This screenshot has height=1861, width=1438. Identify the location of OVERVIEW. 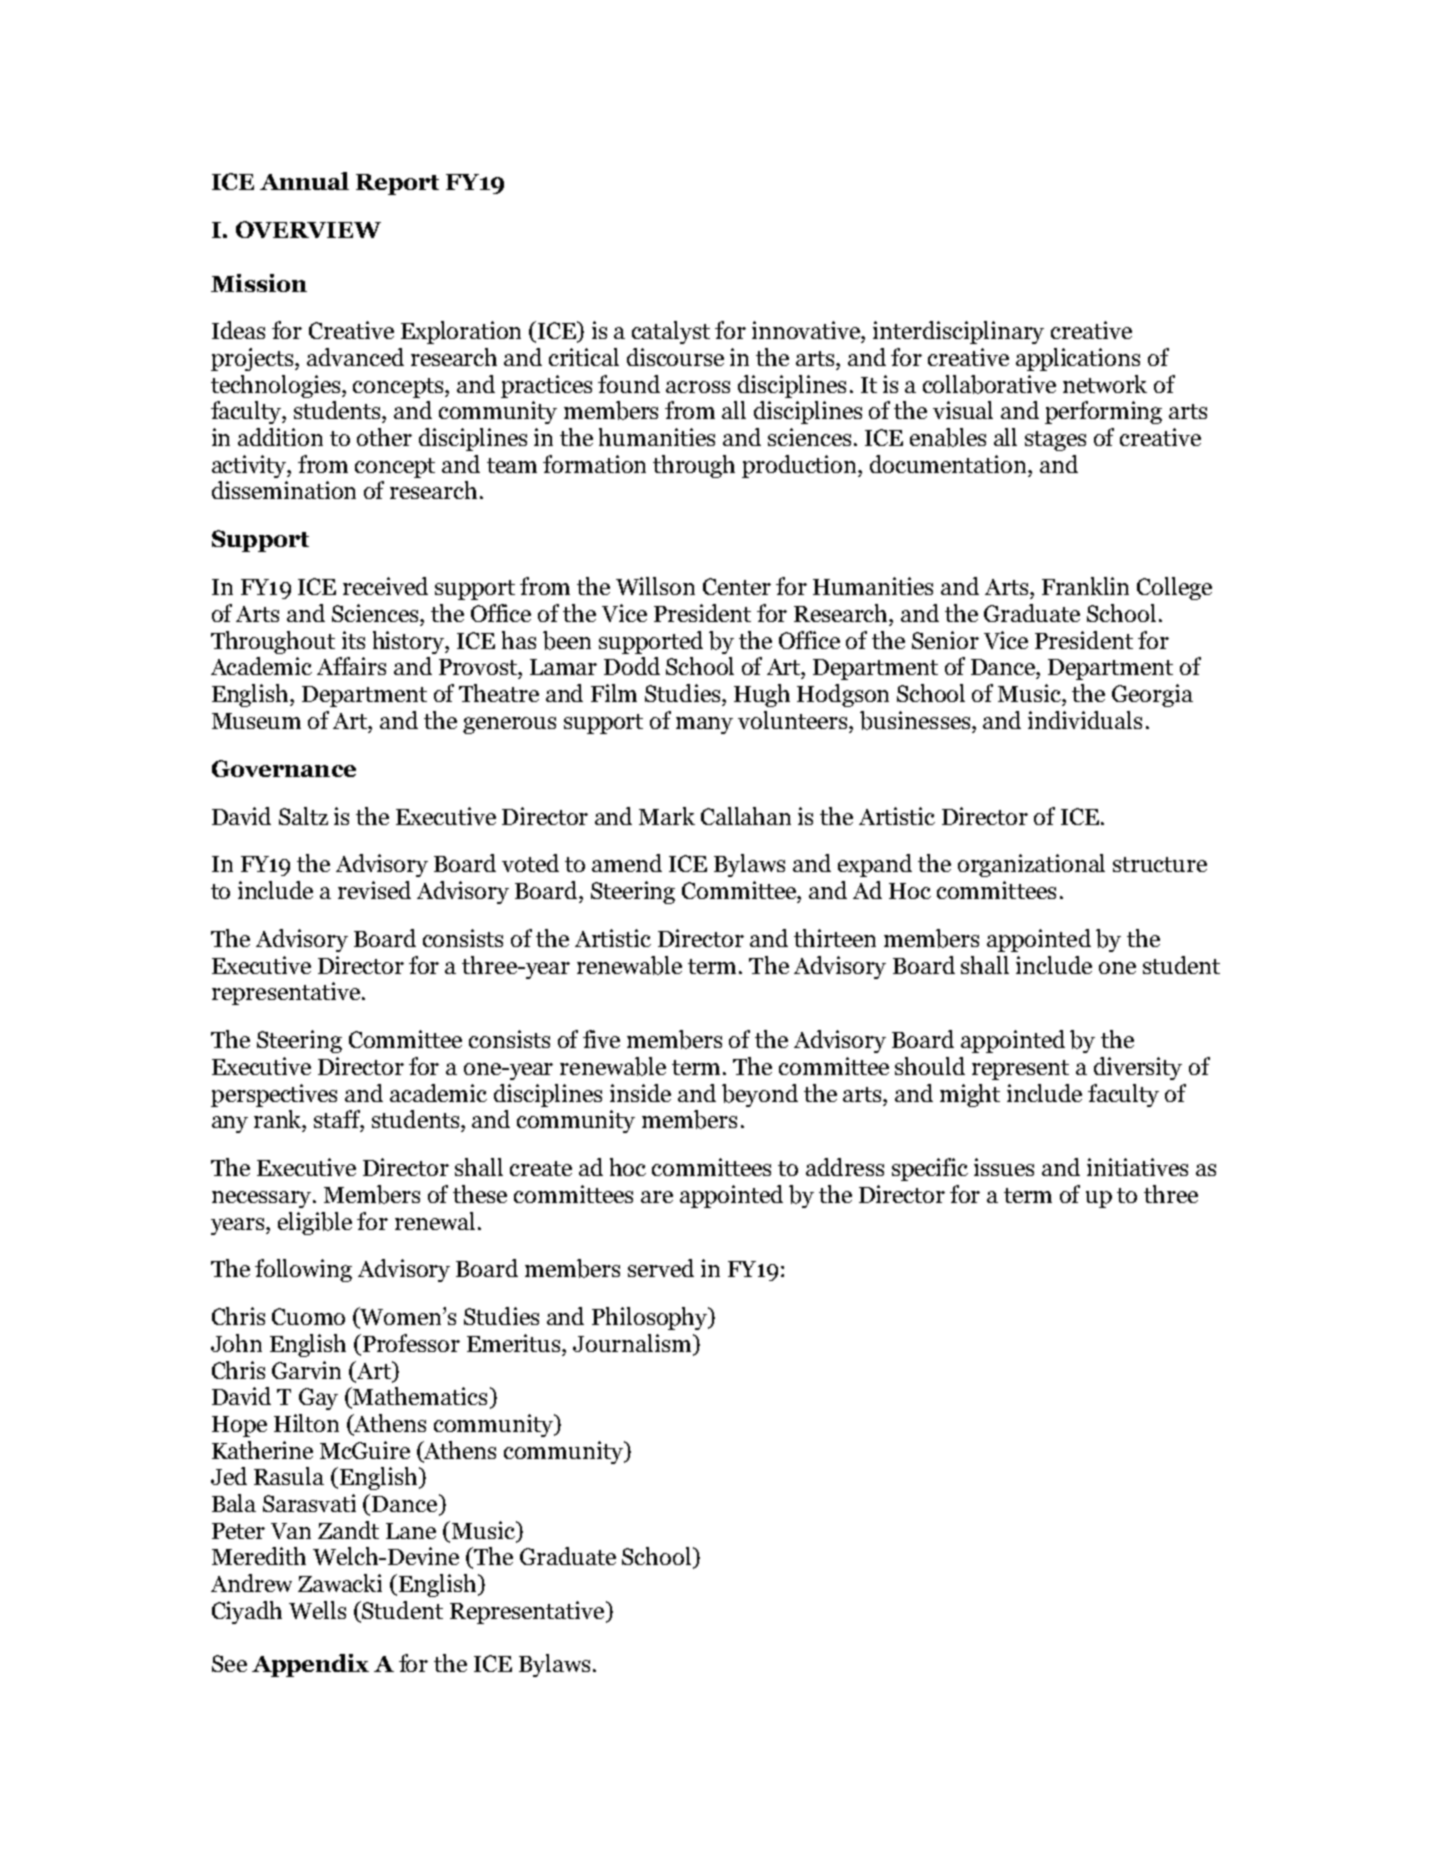
(308, 229).
